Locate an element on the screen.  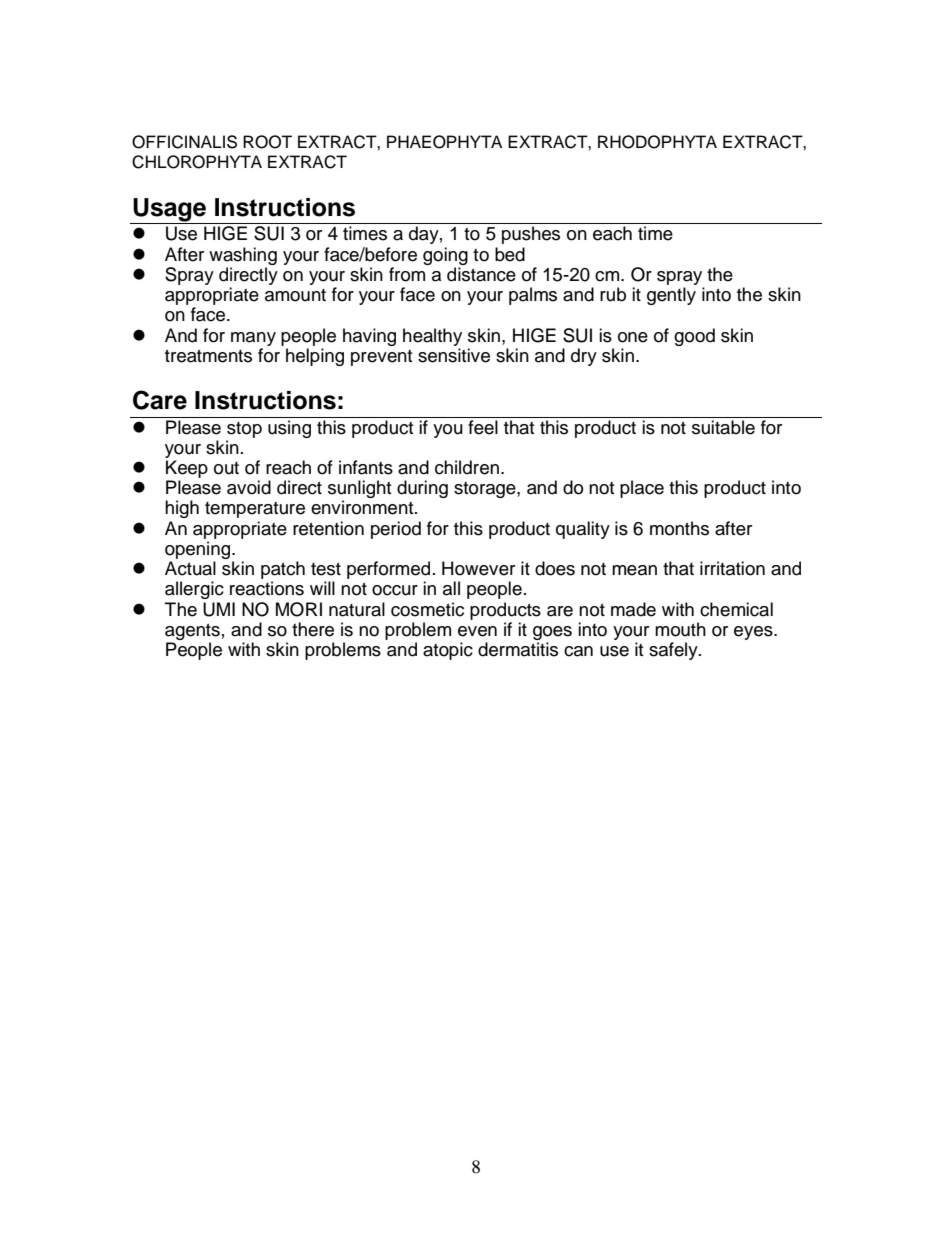
good is located at coordinates (694, 337).
